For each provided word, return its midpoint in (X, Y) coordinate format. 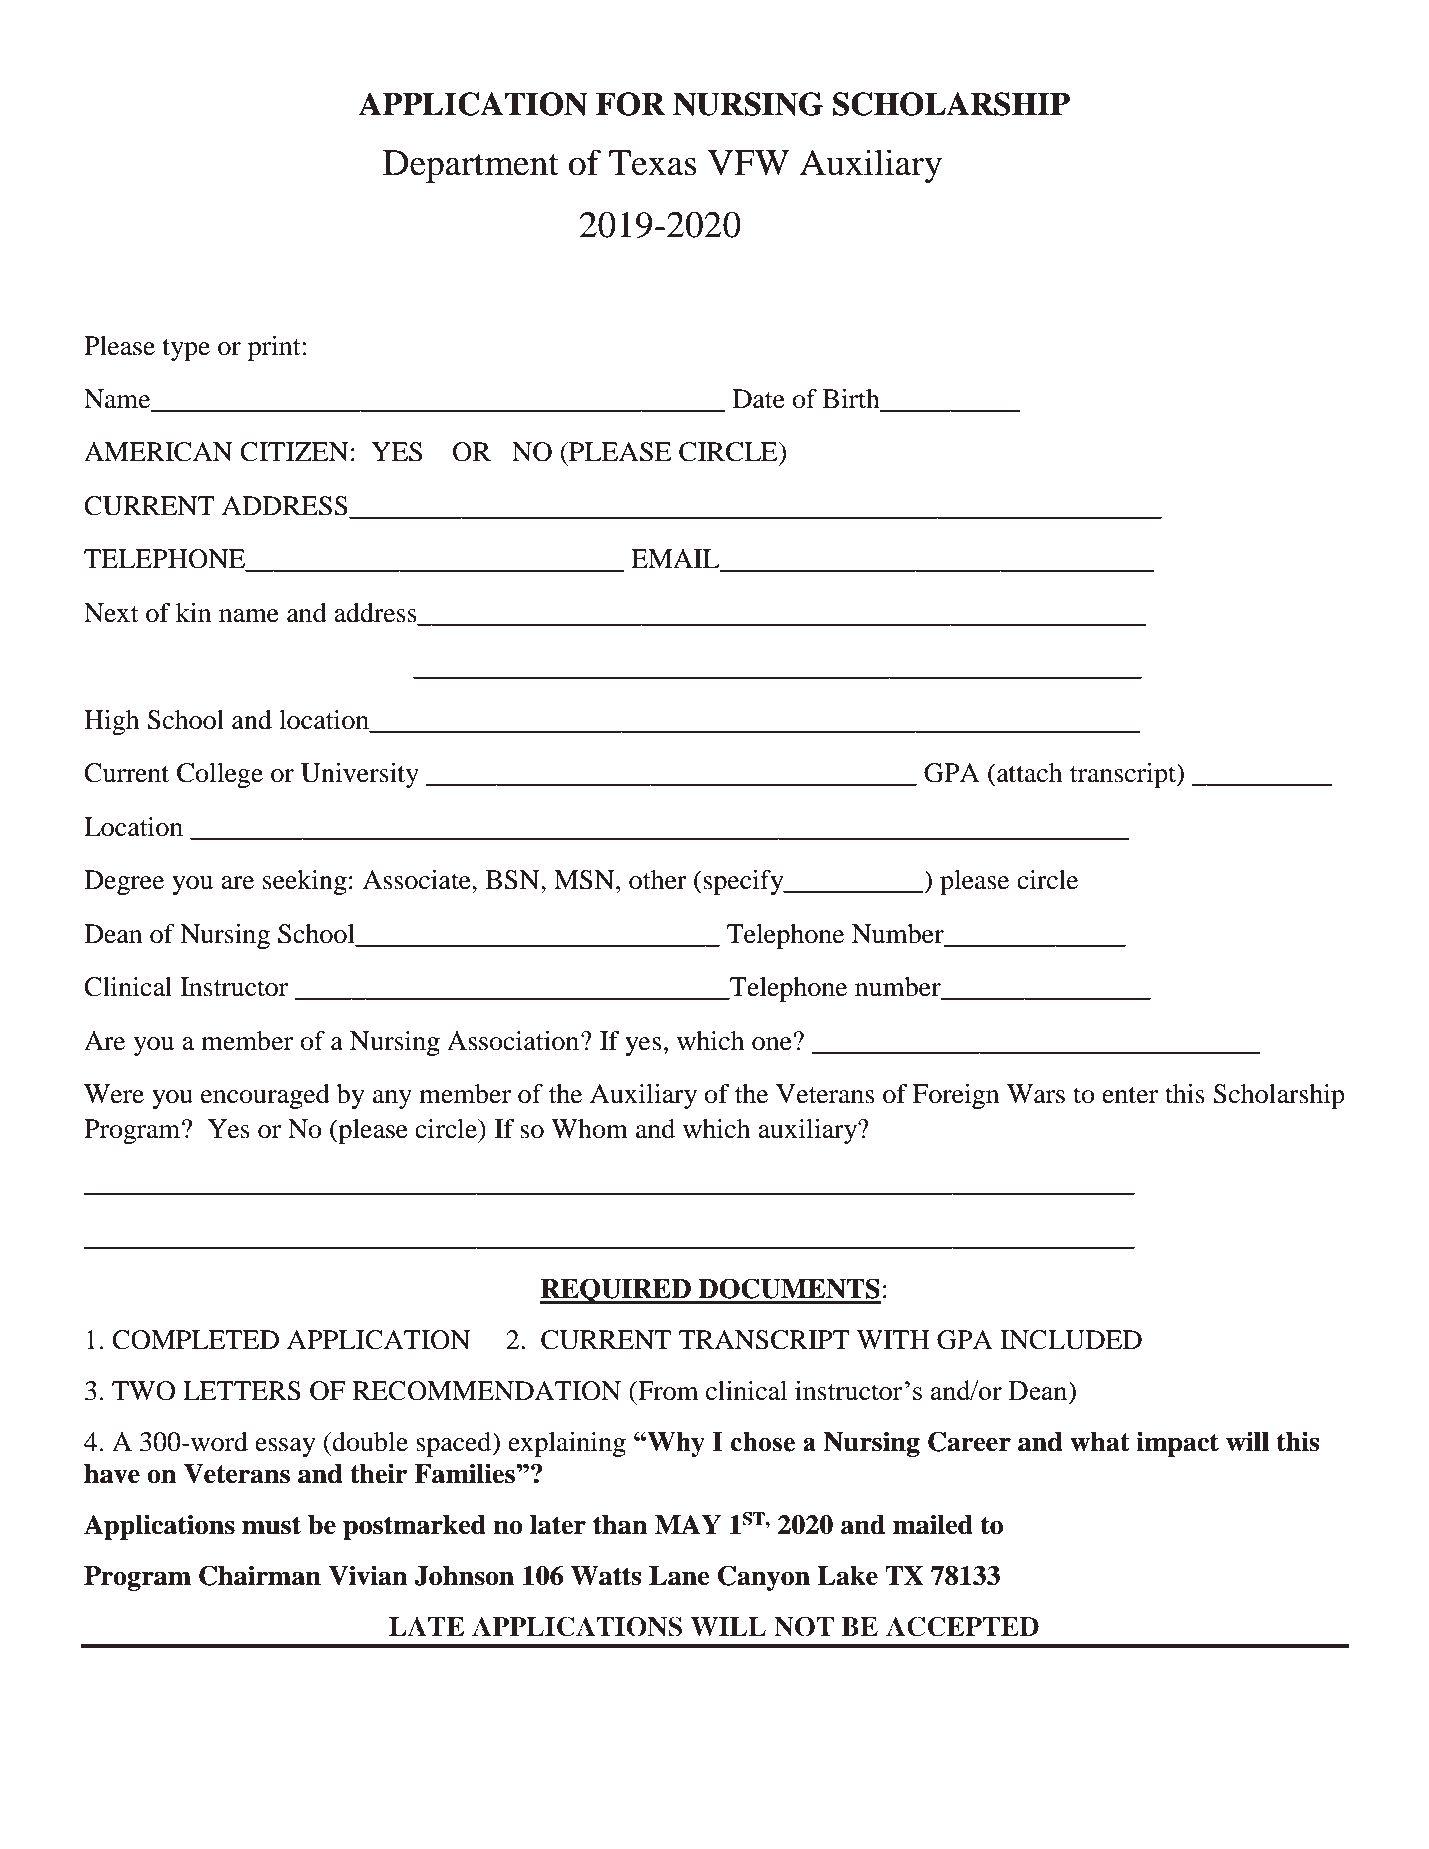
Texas (653, 163)
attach (1028, 773)
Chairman (260, 1575)
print (274, 348)
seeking (305, 882)
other (658, 880)
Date (759, 399)
